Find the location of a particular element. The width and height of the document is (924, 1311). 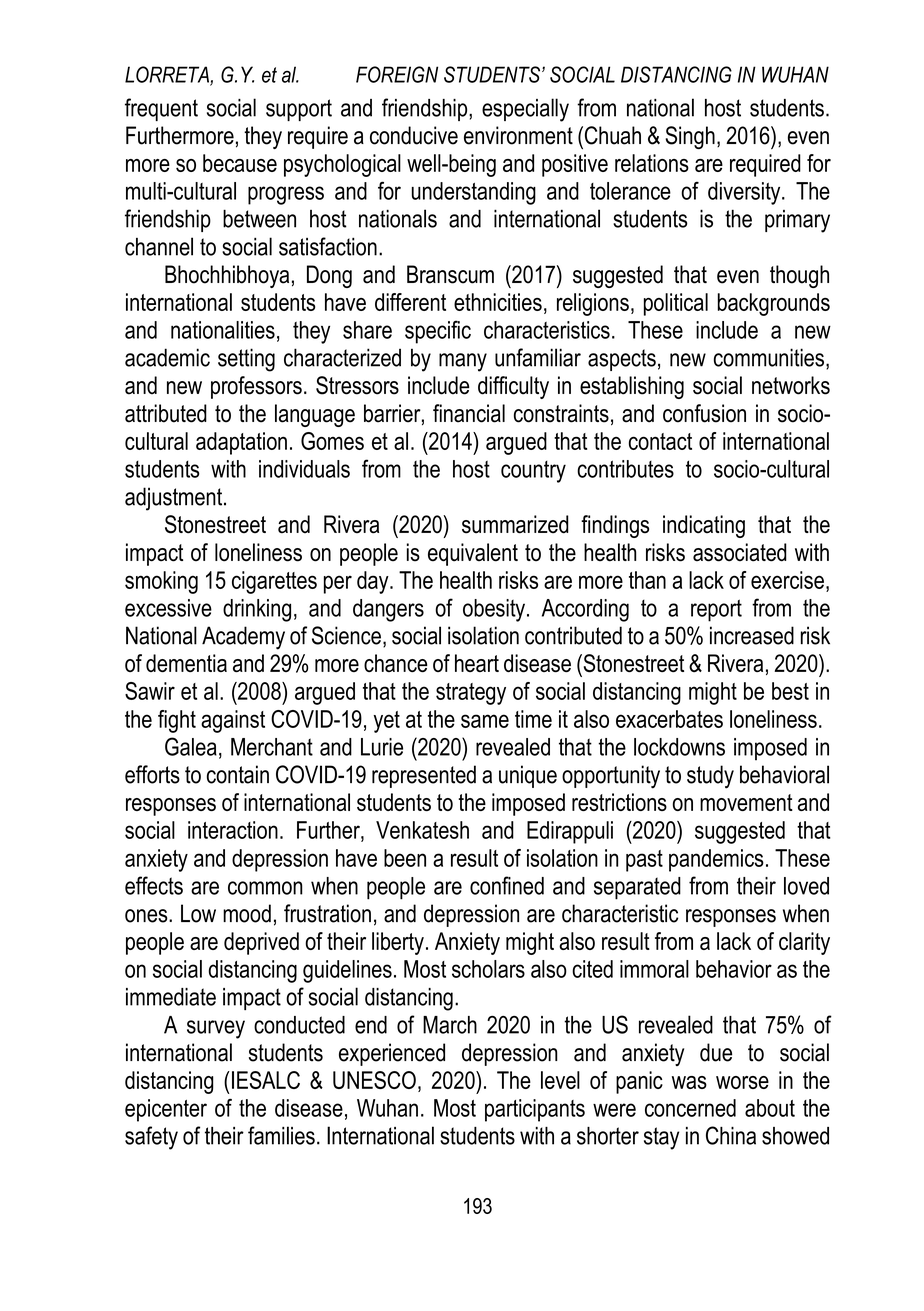

families is located at coordinates (281, 1135).
